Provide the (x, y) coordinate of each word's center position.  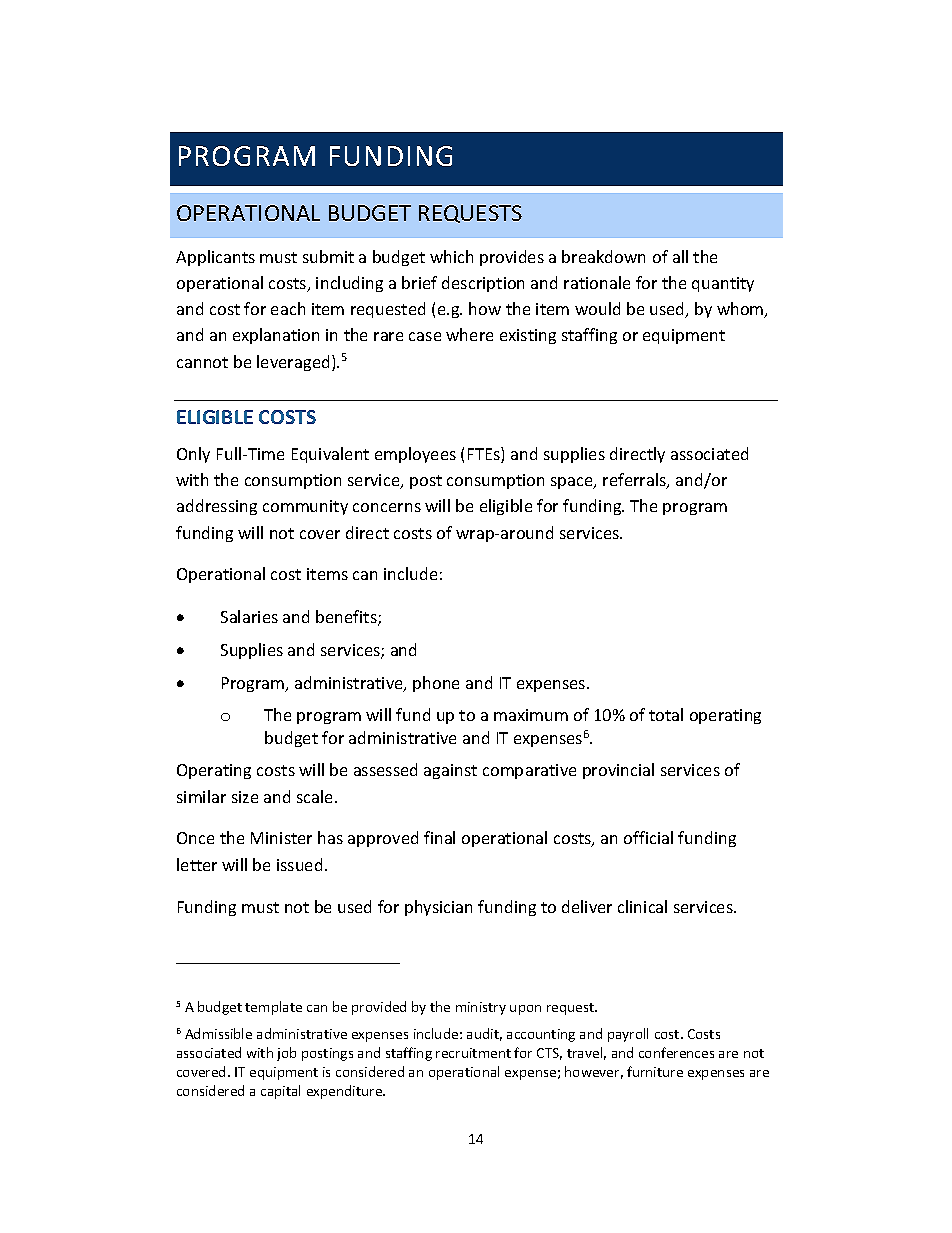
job (286, 1054)
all (680, 256)
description (483, 284)
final (439, 837)
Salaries (249, 616)
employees (415, 455)
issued (299, 864)
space (573, 483)
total (666, 714)
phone (436, 684)
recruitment (473, 1053)
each (288, 308)
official (648, 837)
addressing (217, 507)
